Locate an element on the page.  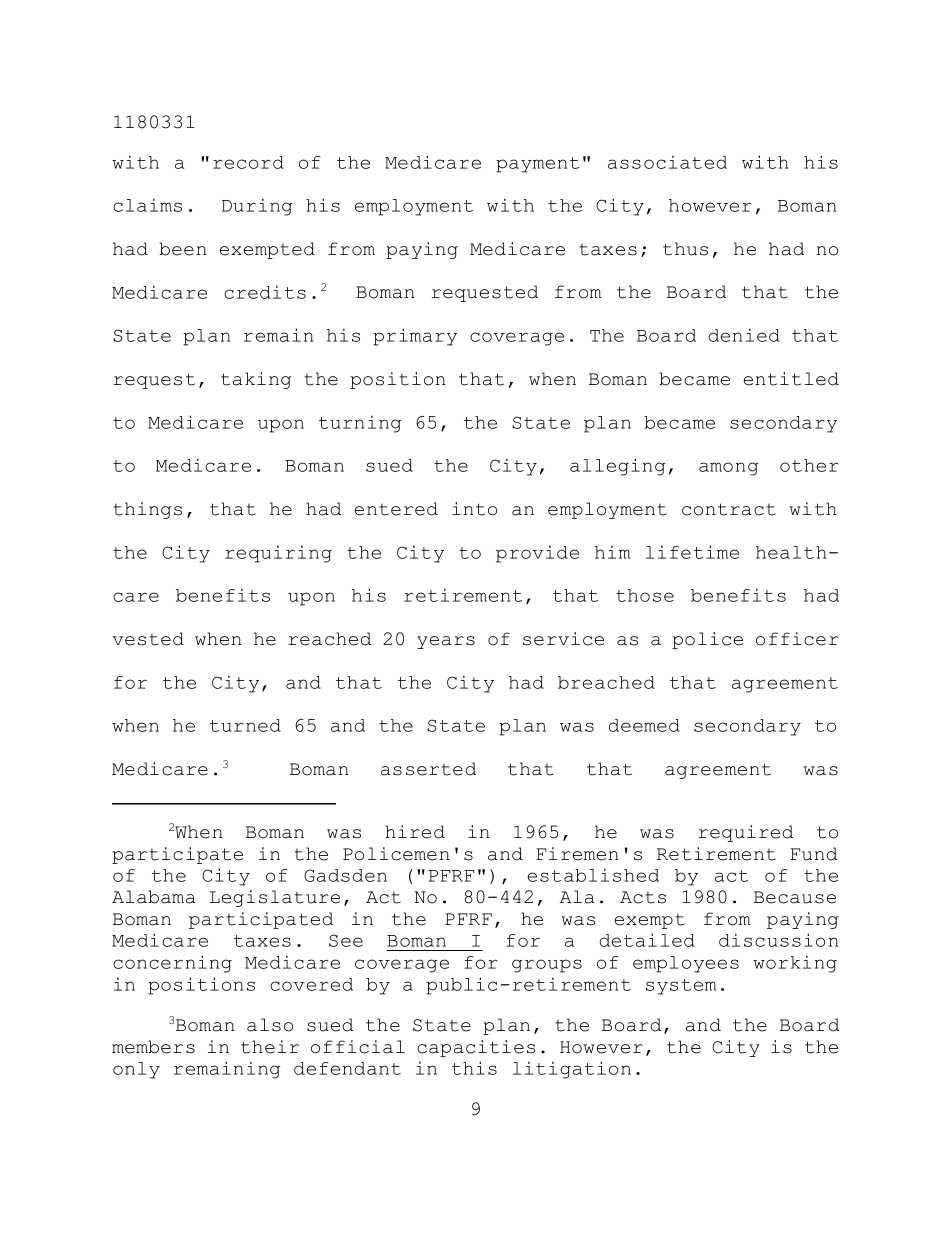
officer is located at coordinates (797, 639).
